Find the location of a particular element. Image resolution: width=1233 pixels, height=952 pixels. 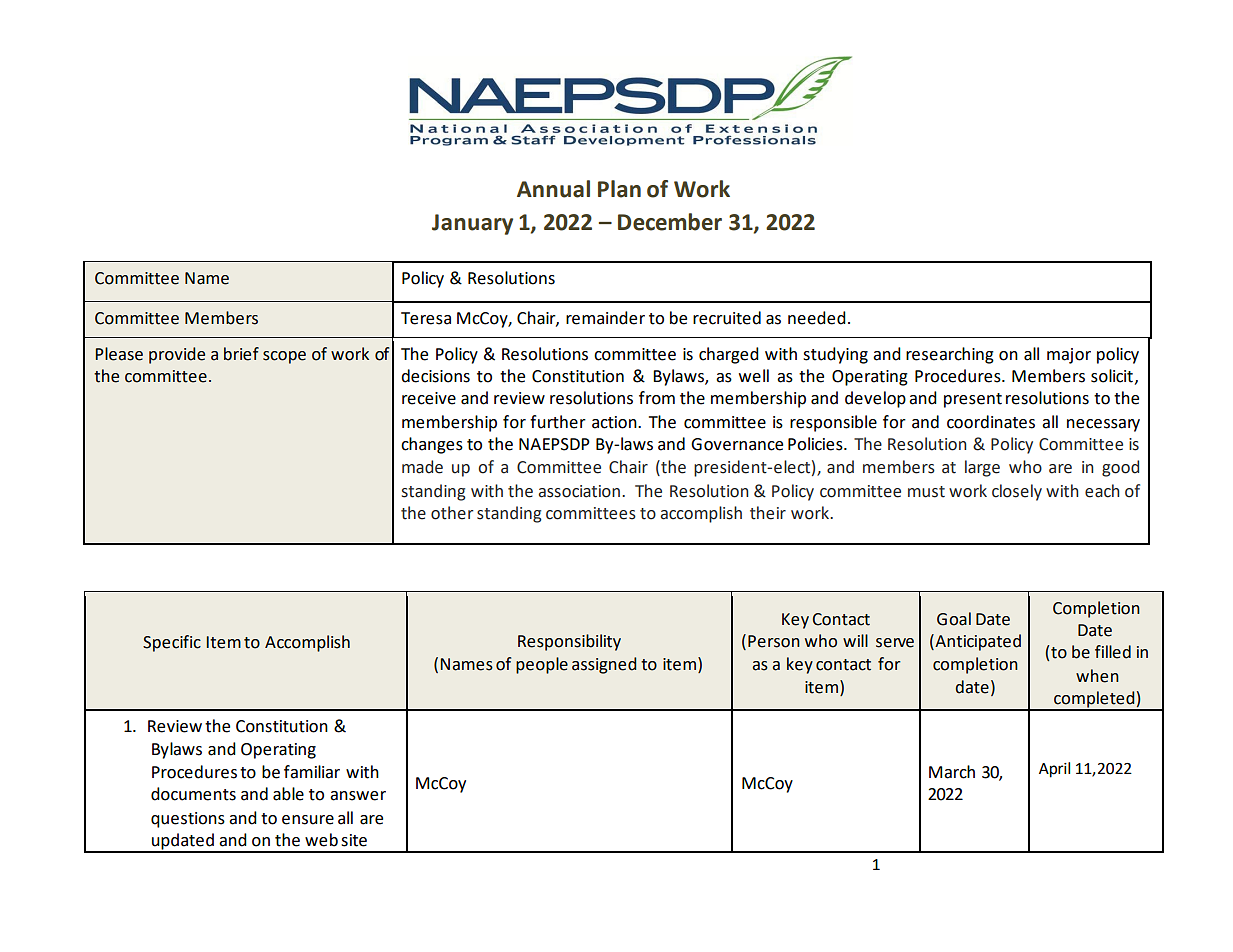

researching is located at coordinates (950, 355).
